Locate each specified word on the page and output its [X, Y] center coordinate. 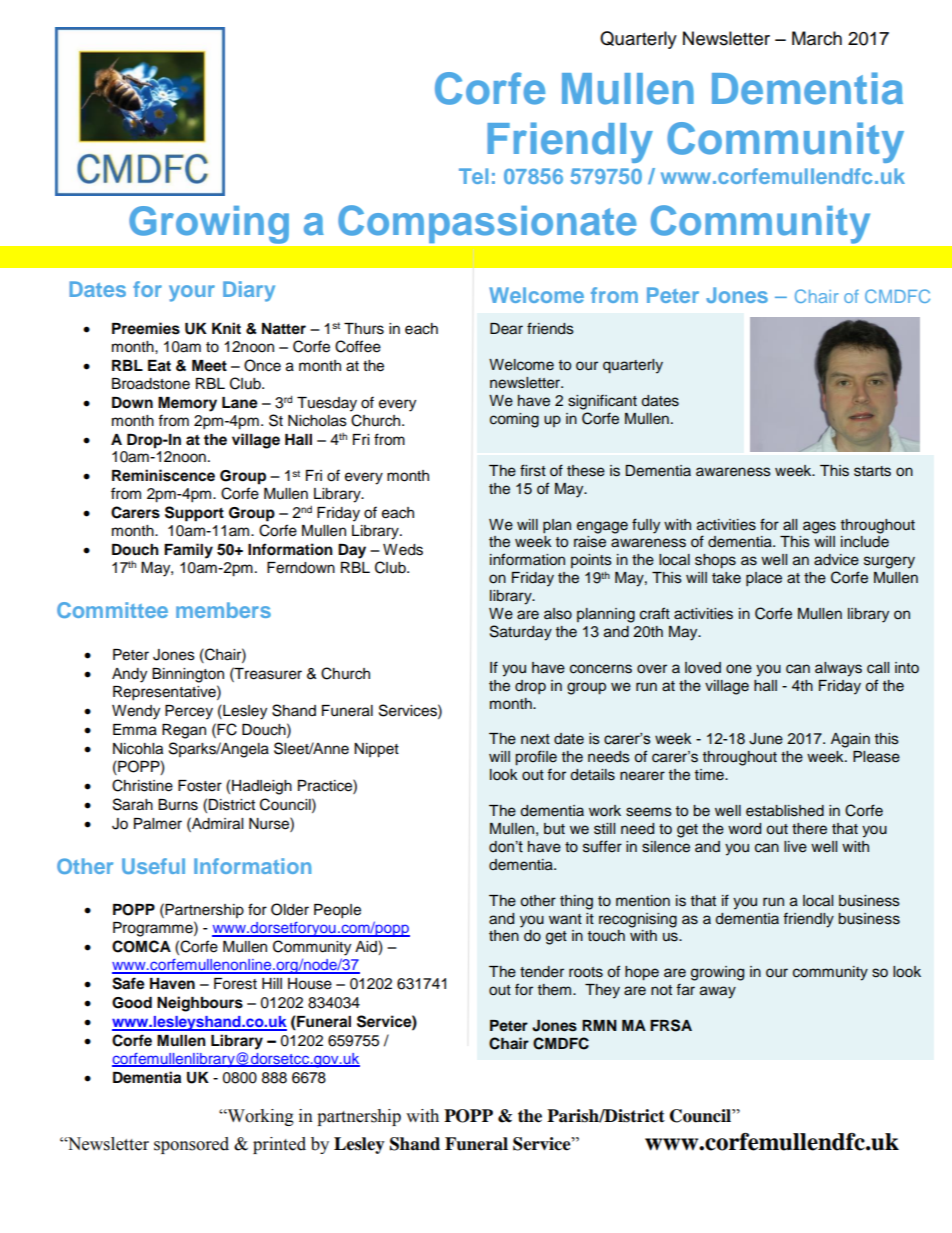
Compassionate [487, 224]
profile [536, 758]
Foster [200, 786]
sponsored [191, 1145]
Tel [473, 176]
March [817, 38]
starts [872, 471]
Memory [187, 404]
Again [850, 740]
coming [514, 420]
